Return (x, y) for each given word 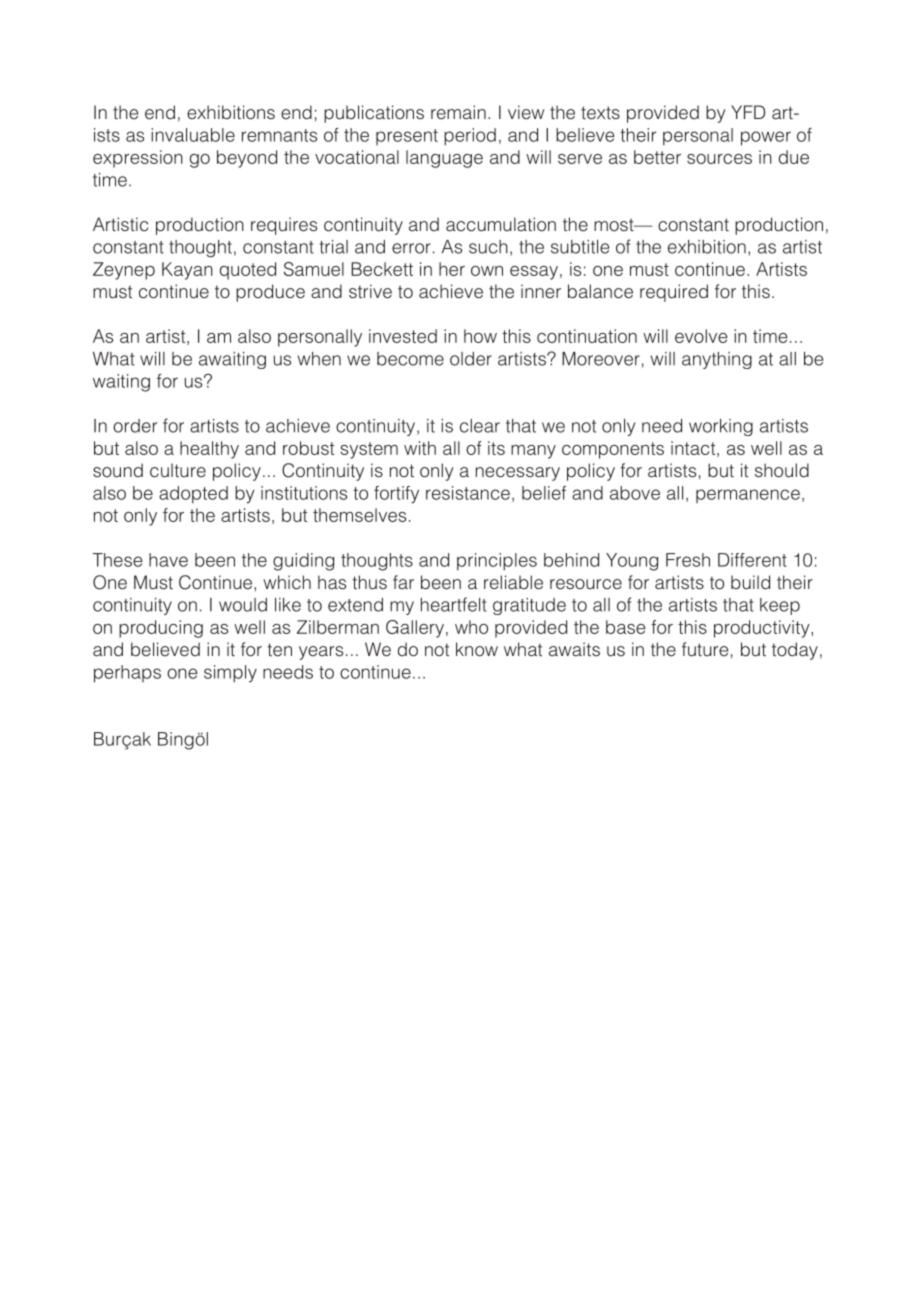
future (705, 649)
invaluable (193, 135)
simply (230, 674)
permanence (748, 496)
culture (178, 470)
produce (270, 293)
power (766, 138)
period (470, 137)
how (480, 336)
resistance (468, 493)
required (674, 293)
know (477, 649)
